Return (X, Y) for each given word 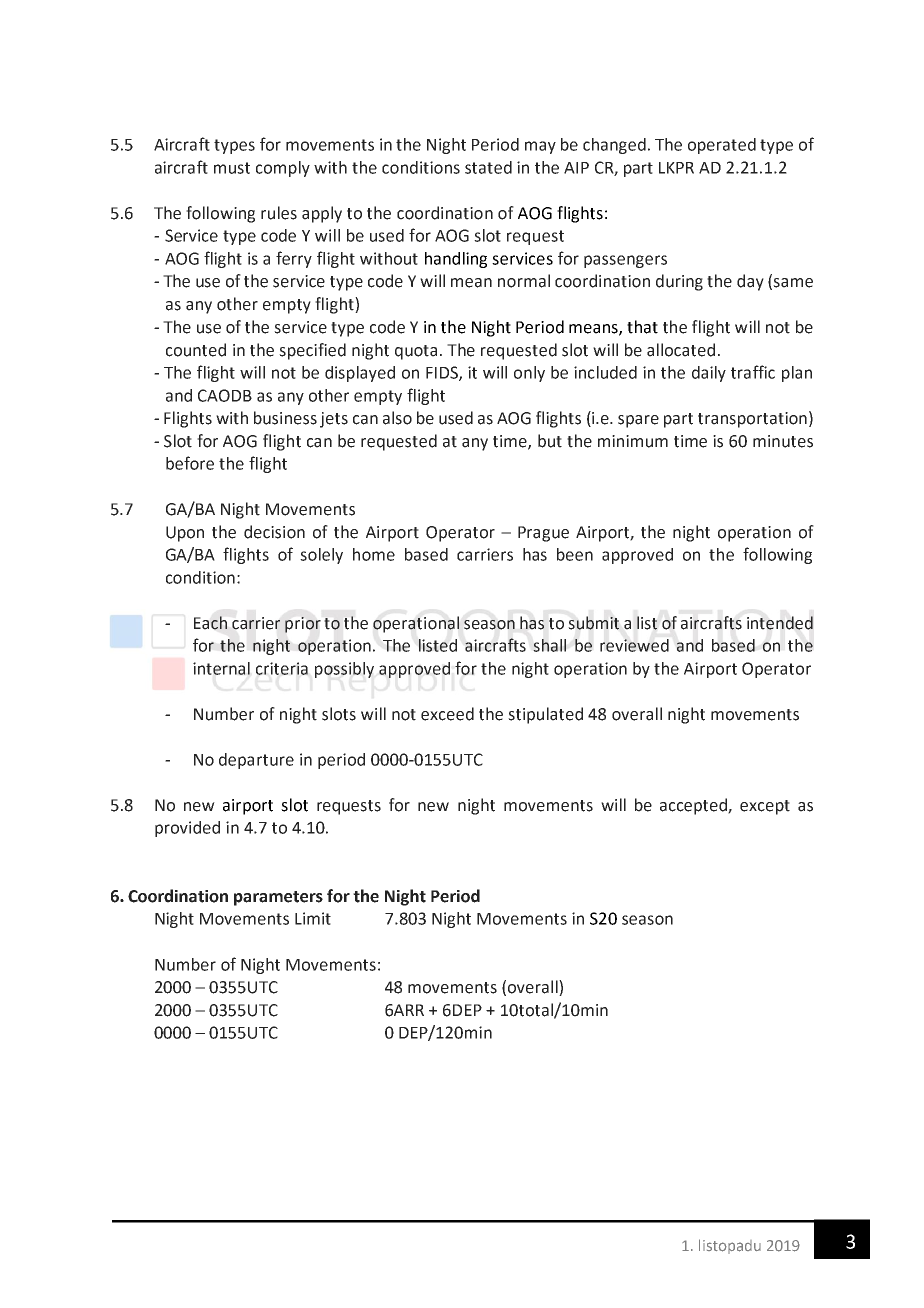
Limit (313, 918)
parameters (278, 898)
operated (722, 146)
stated (488, 167)
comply (283, 169)
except (765, 807)
